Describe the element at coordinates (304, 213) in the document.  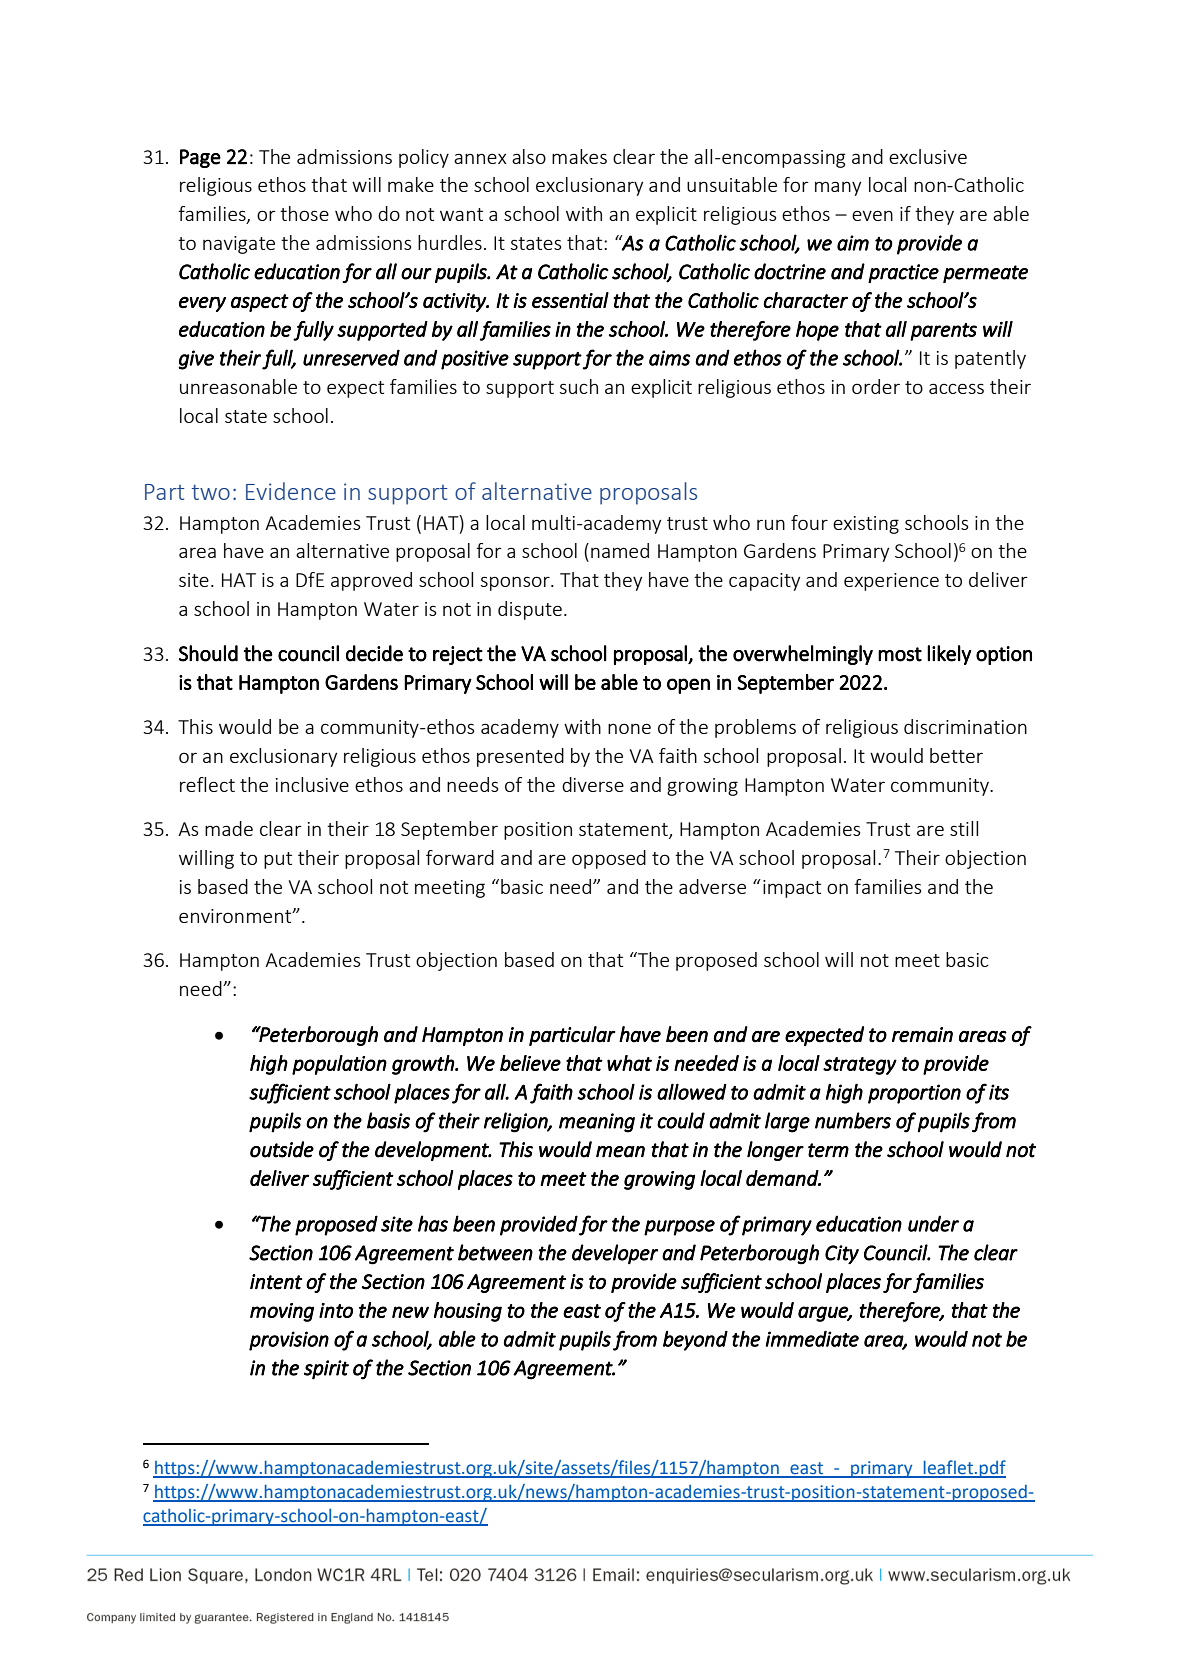
I see `those` at that location.
